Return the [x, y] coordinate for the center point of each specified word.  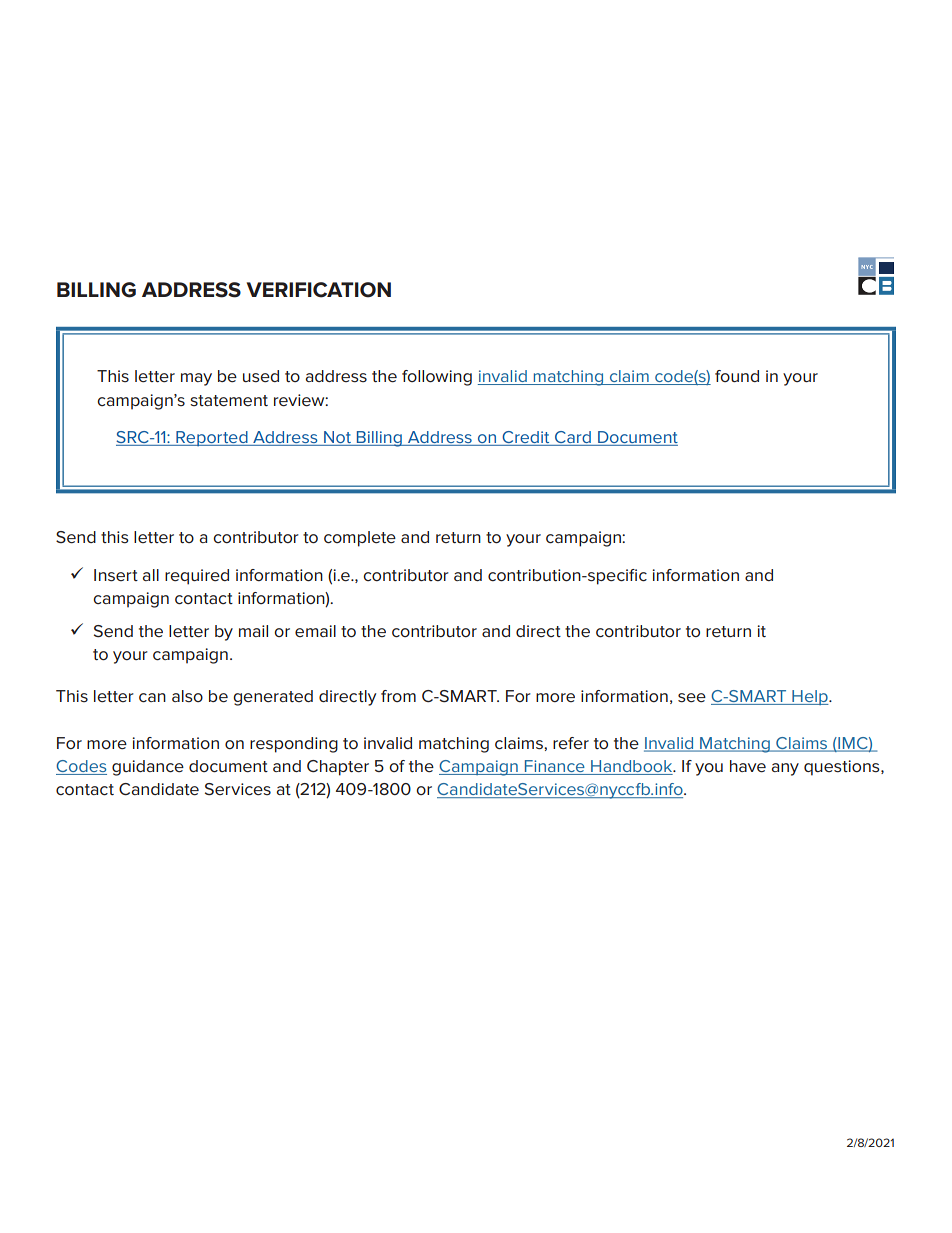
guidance [148, 768]
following [437, 378]
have [748, 766]
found [737, 376]
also [187, 696]
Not [337, 438]
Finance [554, 767]
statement [229, 401]
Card [573, 438]
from [398, 696]
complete [360, 539]
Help [810, 697]
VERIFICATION [319, 290]
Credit [526, 438]
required [197, 577]
